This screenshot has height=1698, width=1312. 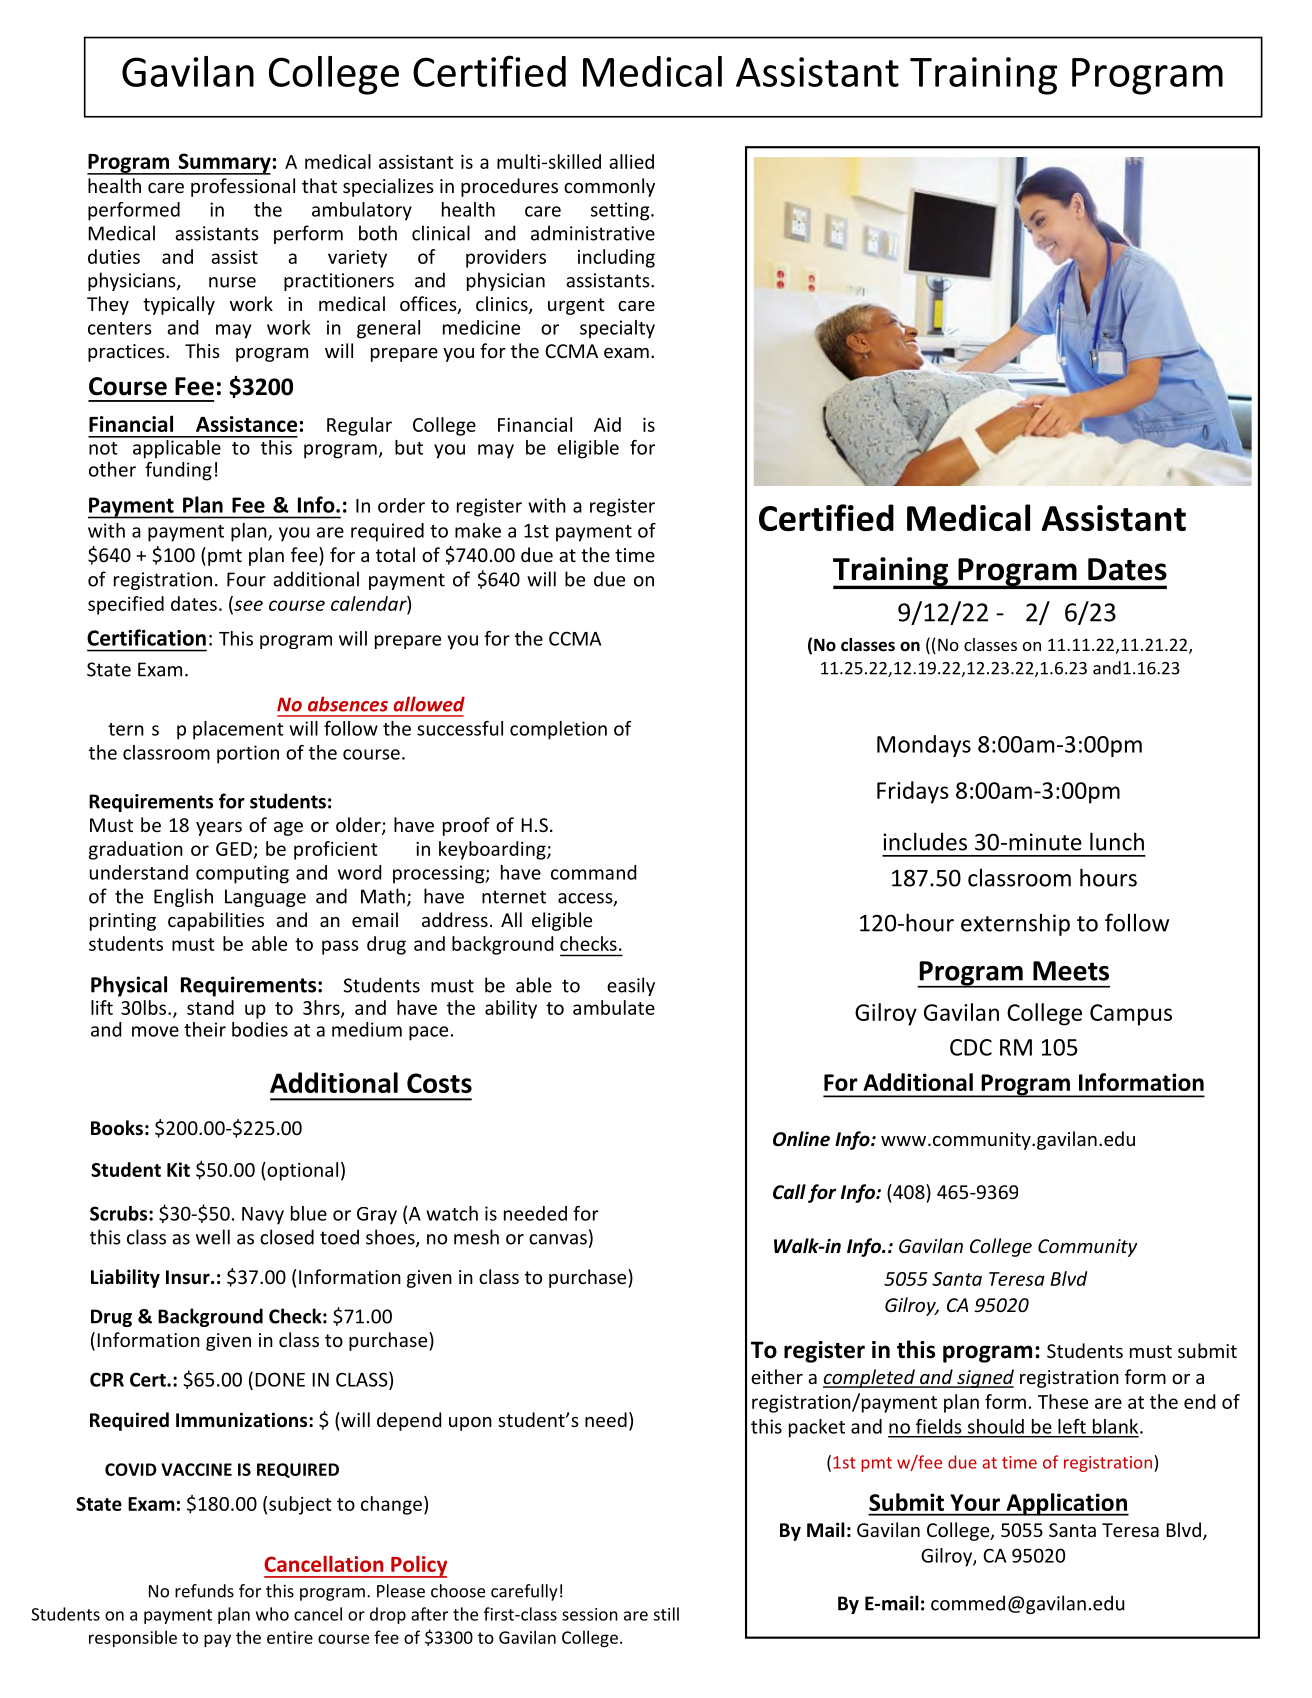 What do you see at coordinates (204, 1591) in the screenshot?
I see `refunds` at bounding box center [204, 1591].
